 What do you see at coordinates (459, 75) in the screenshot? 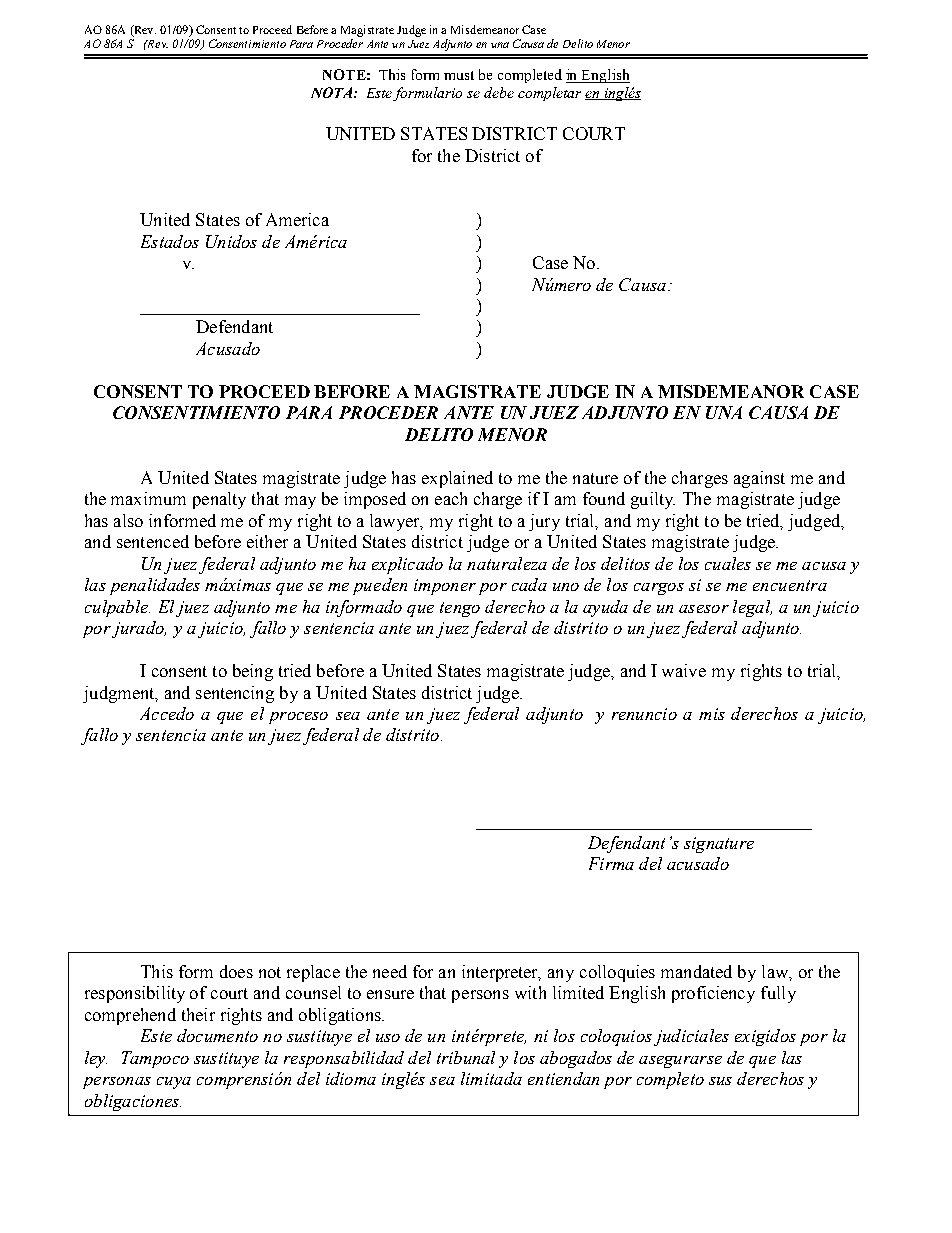
I see `must` at bounding box center [459, 75].
